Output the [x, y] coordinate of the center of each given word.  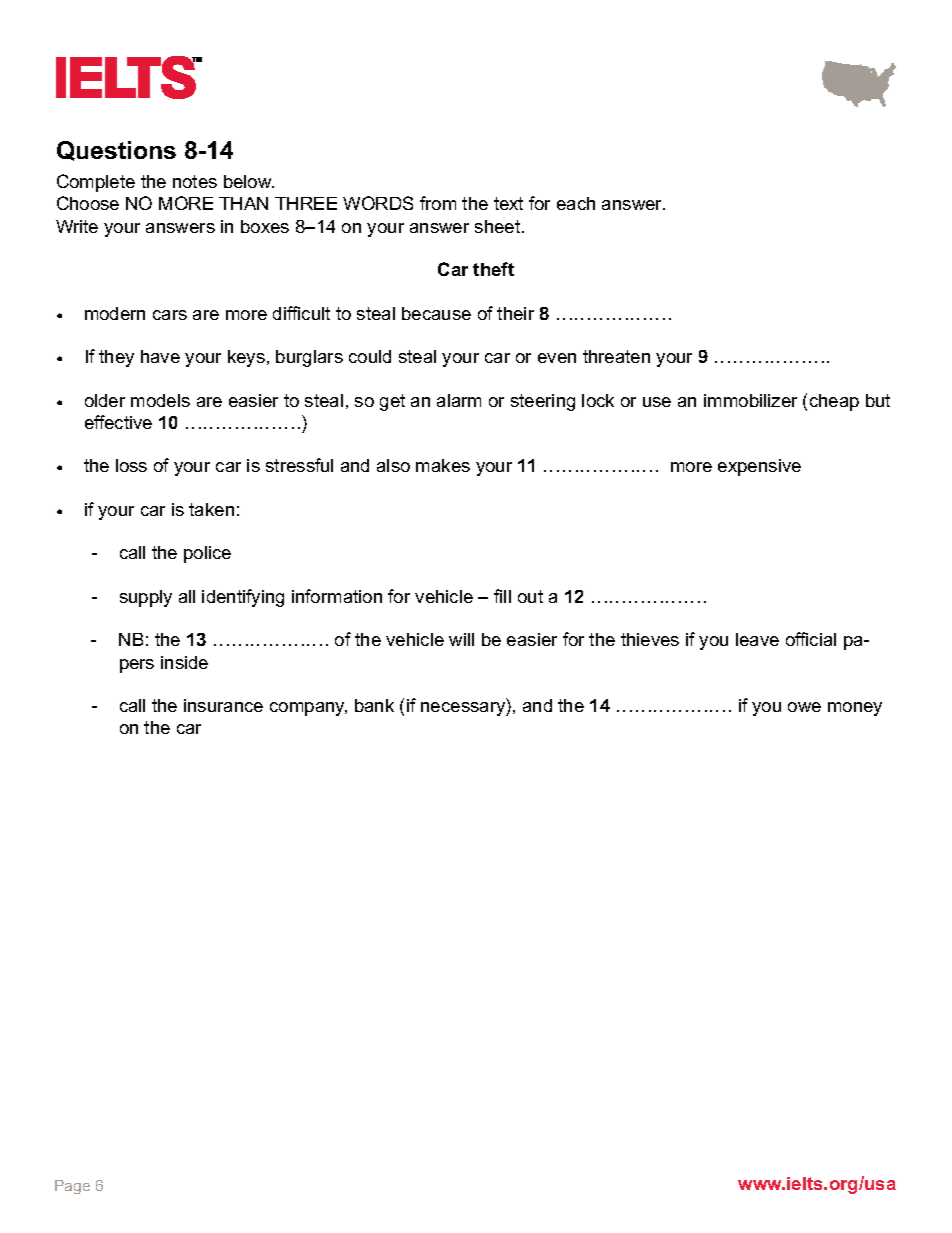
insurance [223, 705]
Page [72, 1187]
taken [211, 509]
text [508, 203]
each [576, 203]
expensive [759, 467]
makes [443, 465]
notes [195, 181]
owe [804, 707]
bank [374, 705]
